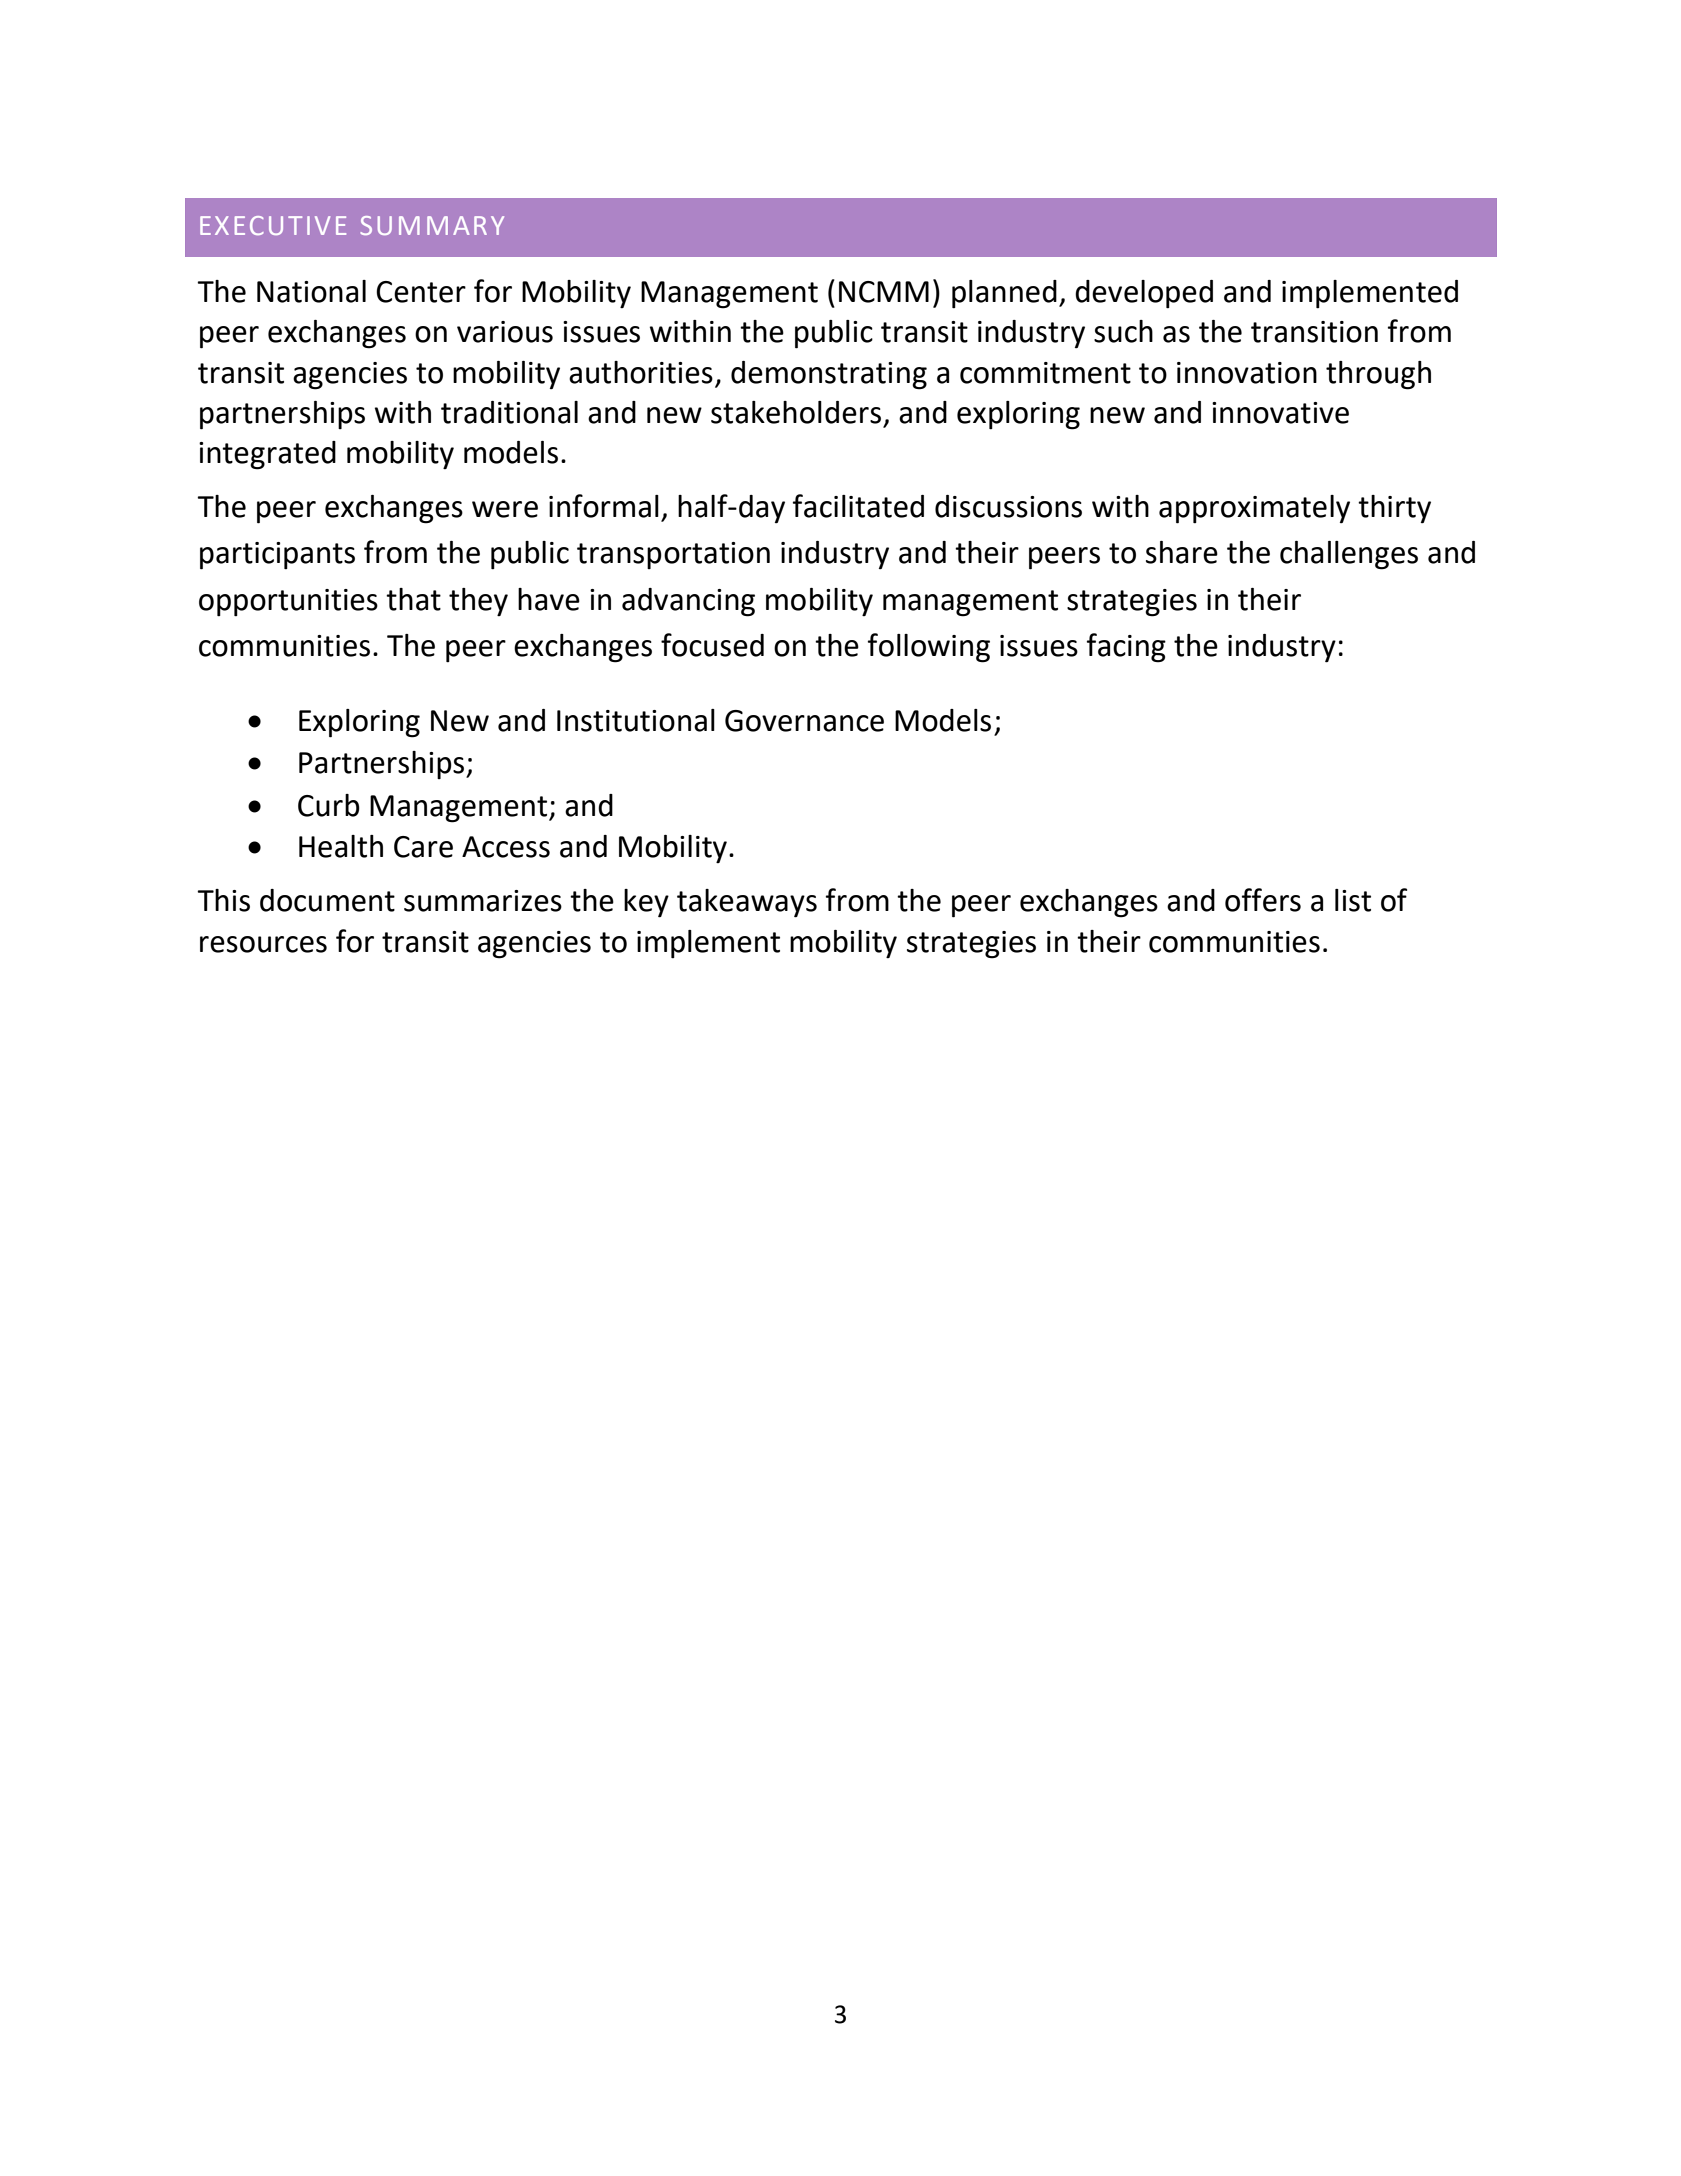 The width and height of the screenshot is (1681, 2176). Describe the element at coordinates (1004, 294) in the screenshot. I see `planned` at that location.
